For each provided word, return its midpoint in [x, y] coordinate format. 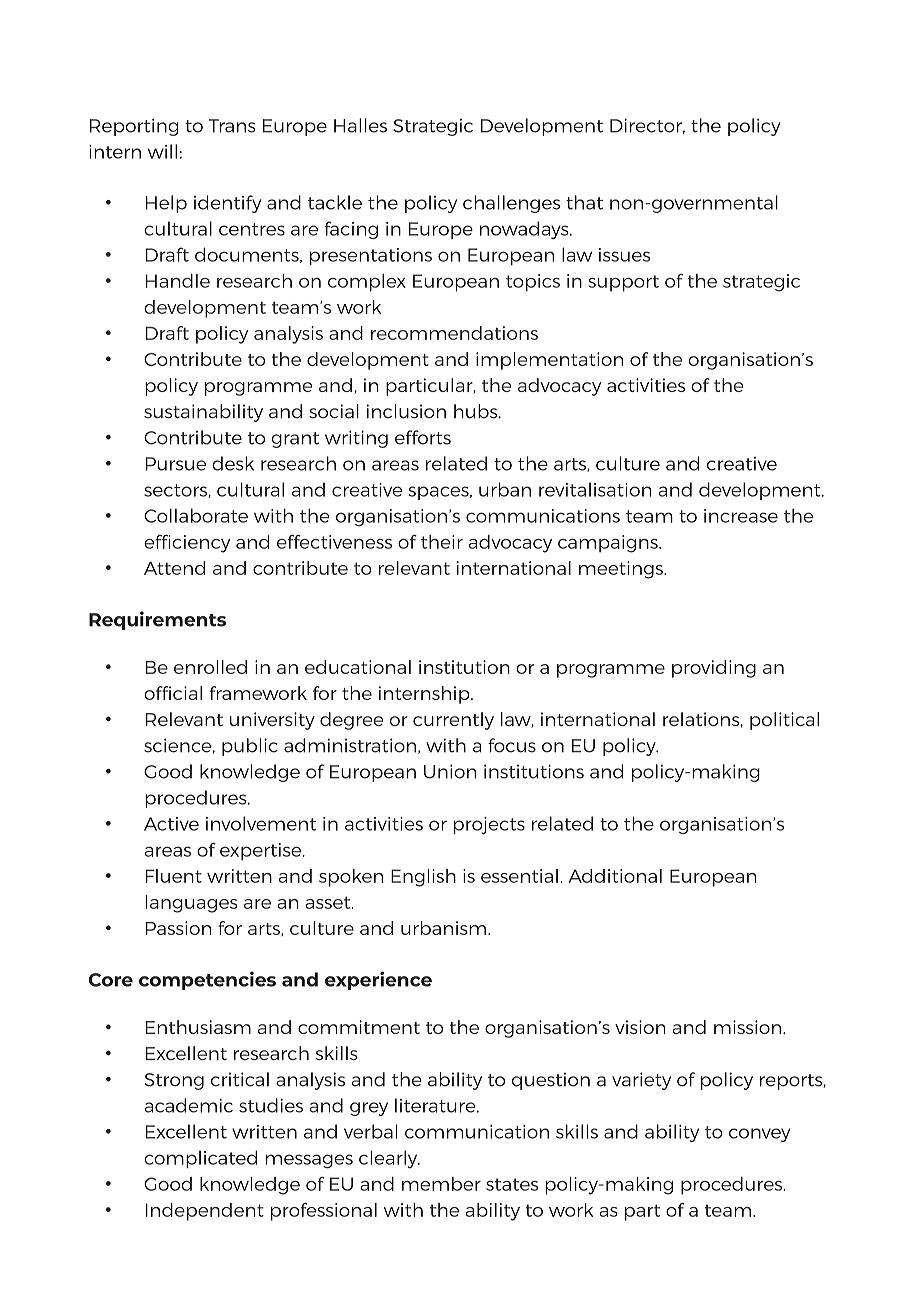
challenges [511, 204]
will [162, 151]
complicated [200, 1159]
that [584, 202]
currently [453, 721]
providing [714, 669]
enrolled [210, 667]
